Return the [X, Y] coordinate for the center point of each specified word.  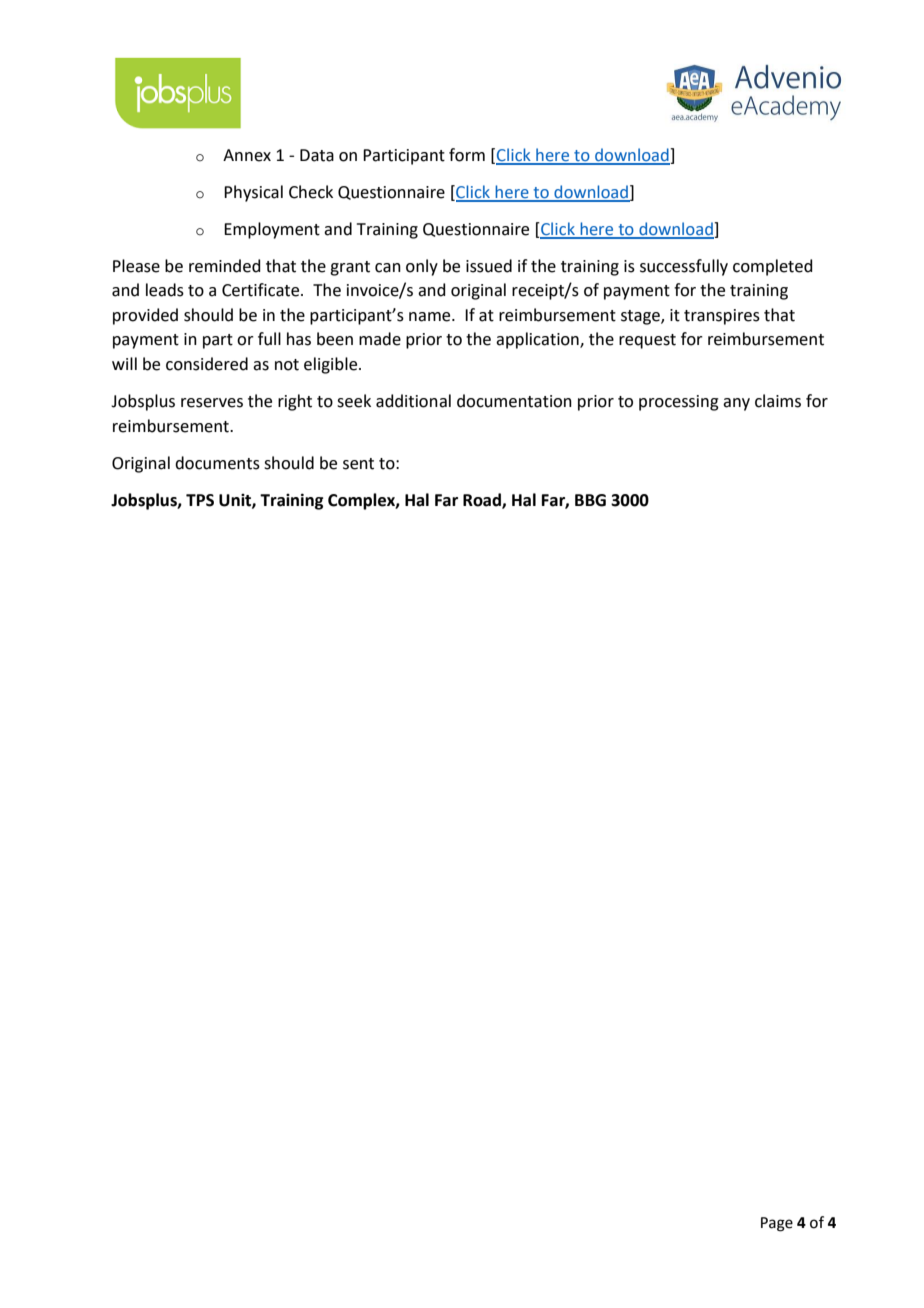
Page [777, 1224]
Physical [253, 193]
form [467, 155]
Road [483, 500]
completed [773, 267]
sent [358, 464]
